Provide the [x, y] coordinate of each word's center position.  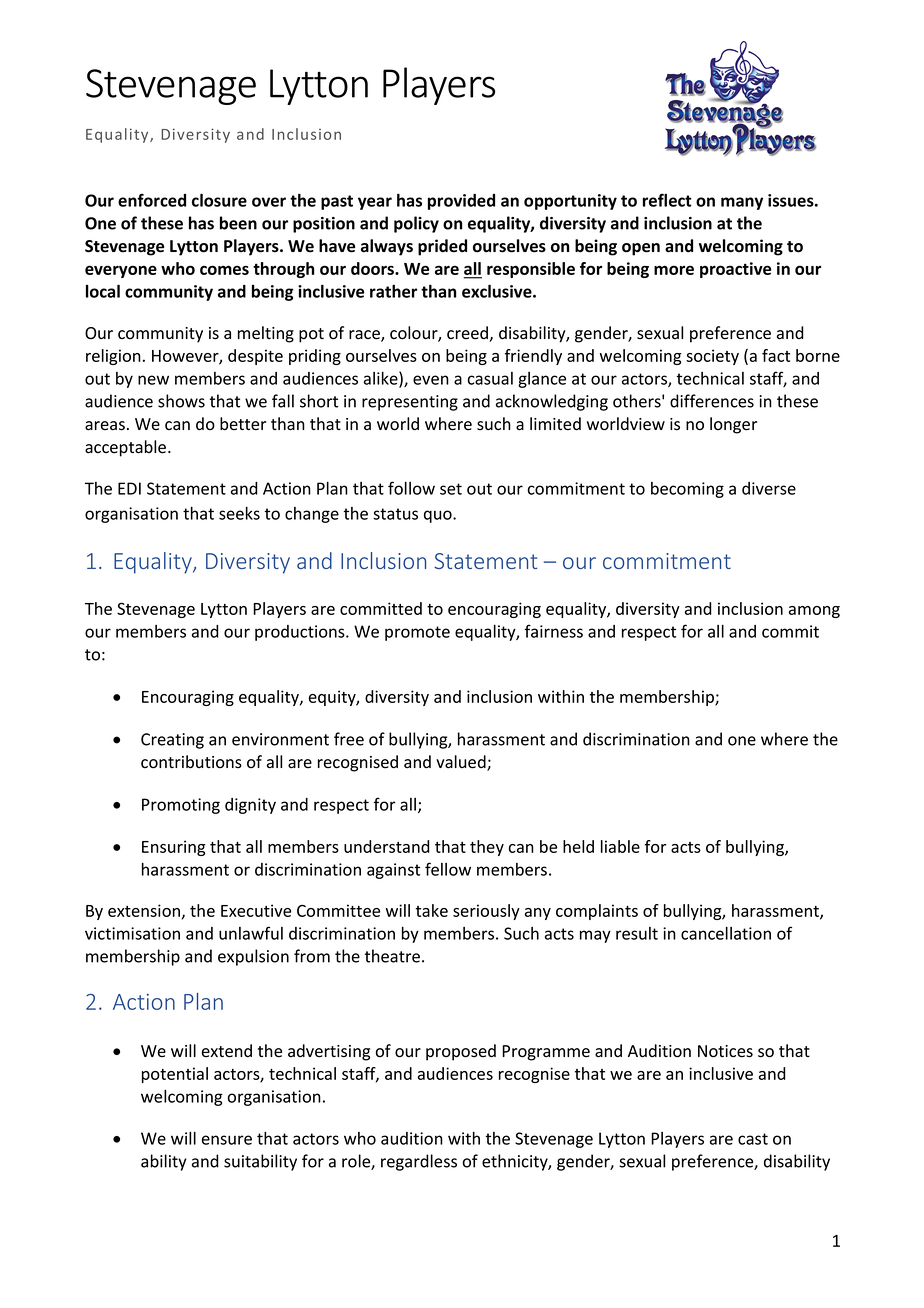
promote [417, 633]
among [814, 612]
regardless [419, 1162]
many [742, 203]
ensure [227, 1140]
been [238, 223]
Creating [172, 741]
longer [733, 425]
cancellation [726, 933]
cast [753, 1139]
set [451, 489]
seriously [486, 912]
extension [144, 910]
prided [442, 247]
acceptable [127, 448]
